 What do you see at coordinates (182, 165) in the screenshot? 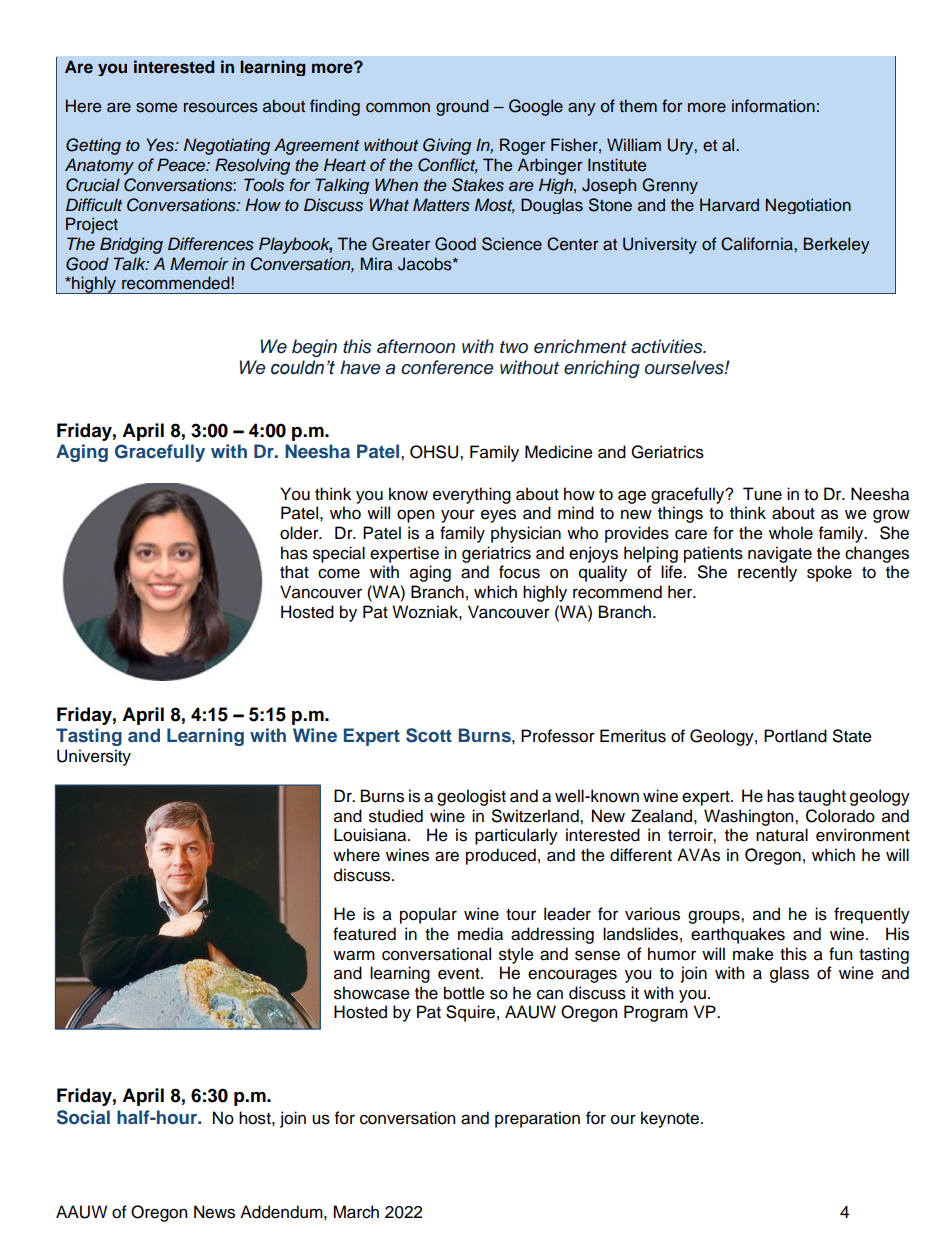
I see `Peace` at bounding box center [182, 165].
